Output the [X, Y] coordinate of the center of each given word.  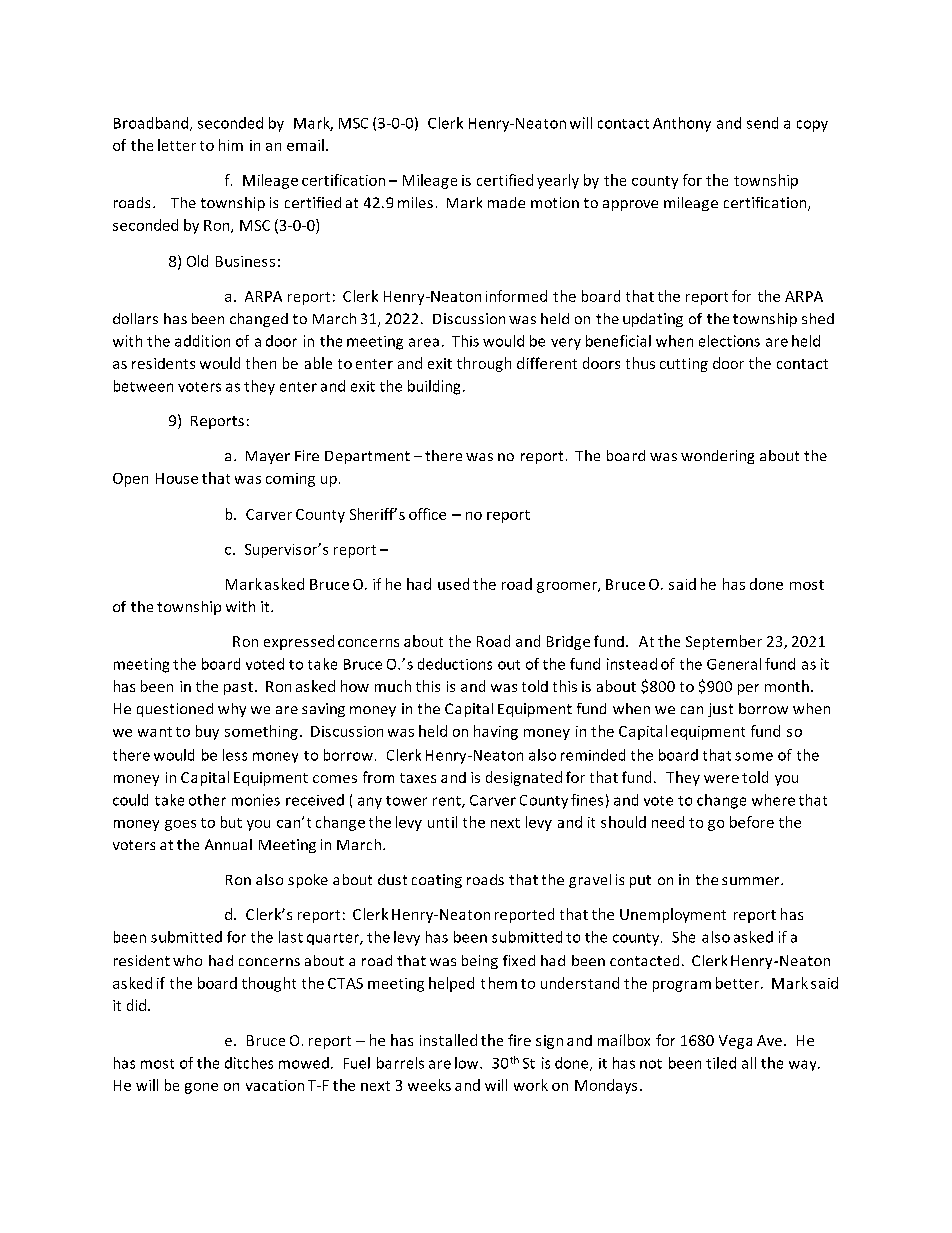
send [762, 123]
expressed [299, 642]
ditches [249, 1063]
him [231, 145]
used [453, 584]
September [724, 642]
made [506, 202]
